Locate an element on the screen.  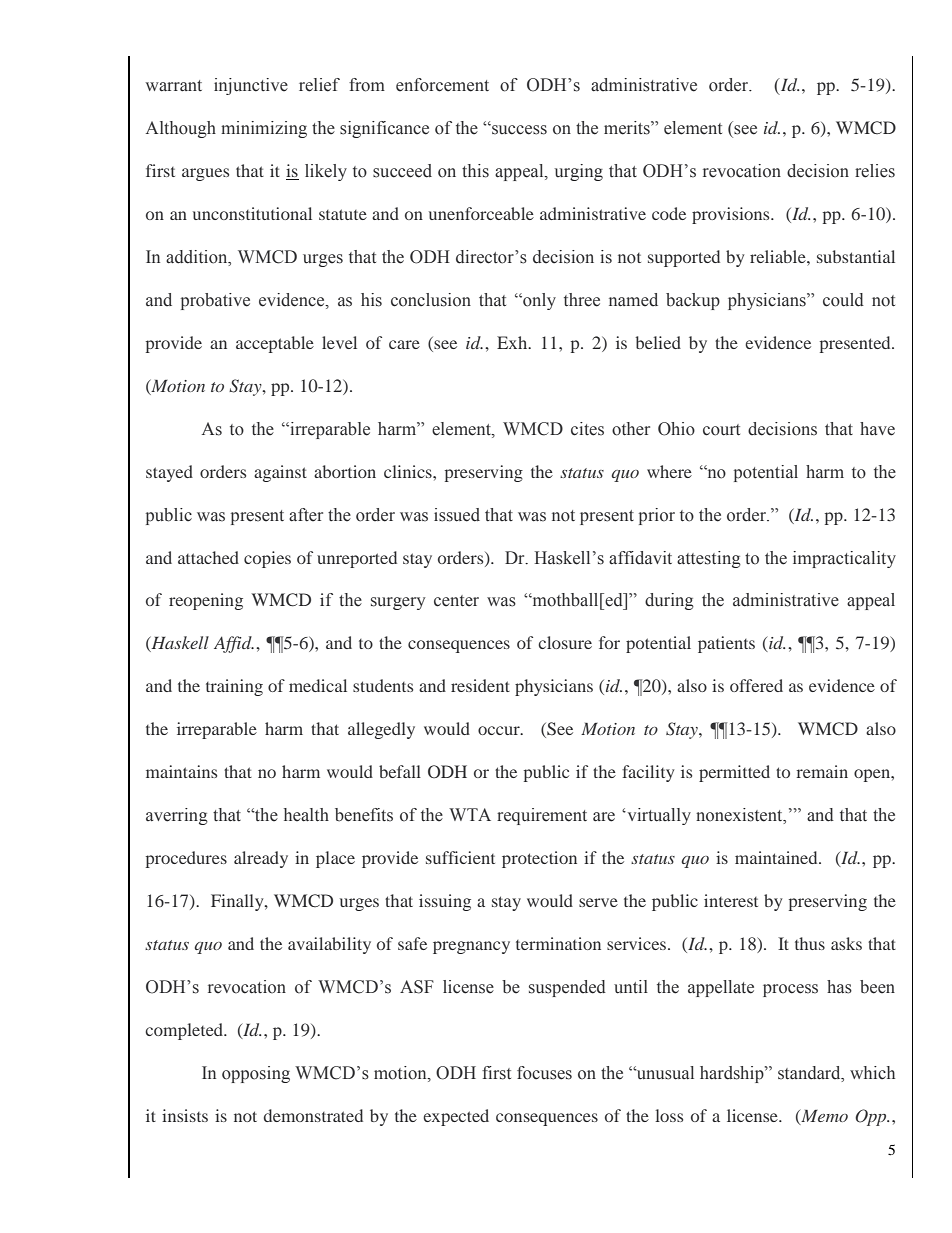
which is located at coordinates (872, 1073).
